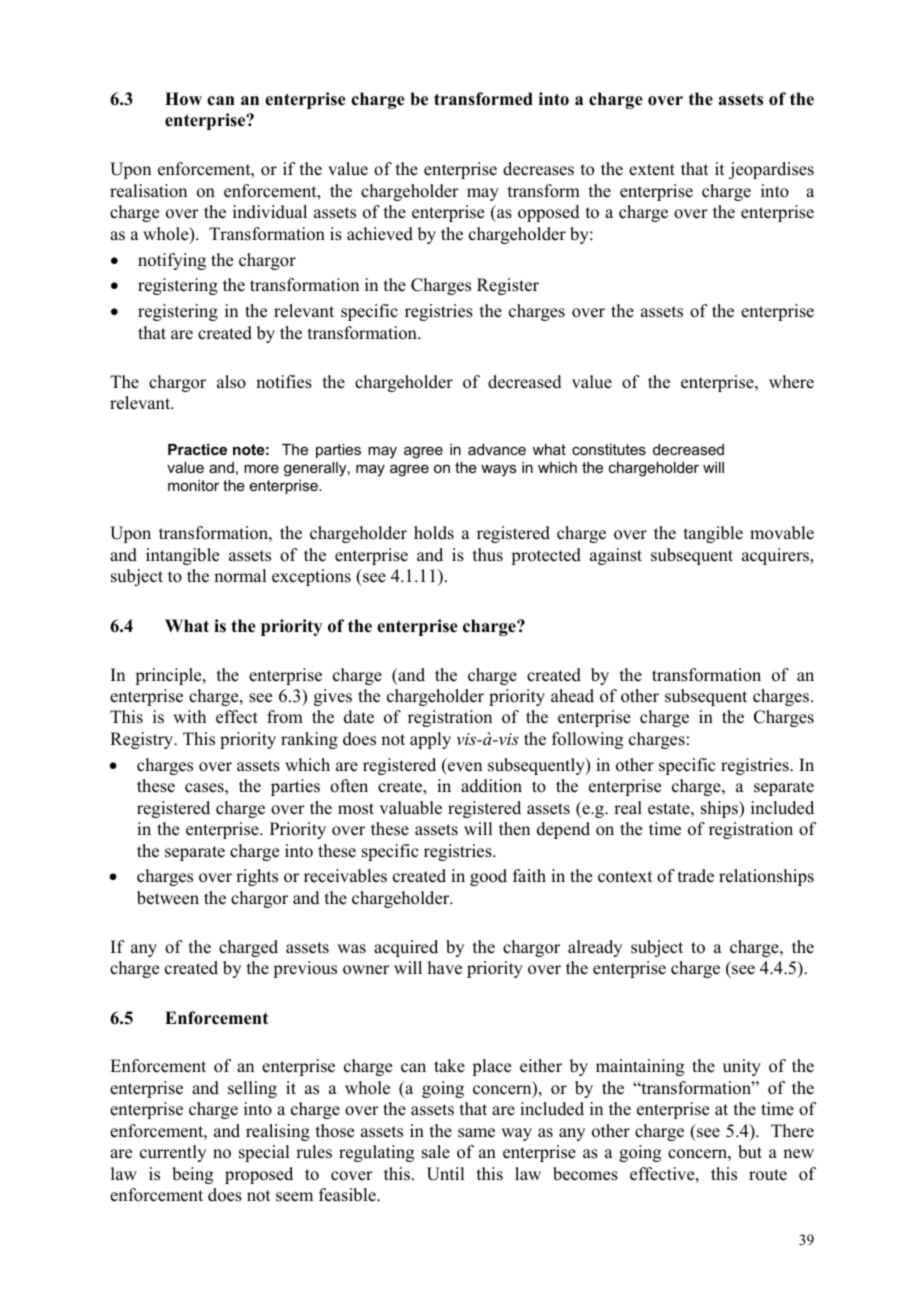  Describe the element at coordinates (445, 1174) in the screenshot. I see `Until` at that location.
